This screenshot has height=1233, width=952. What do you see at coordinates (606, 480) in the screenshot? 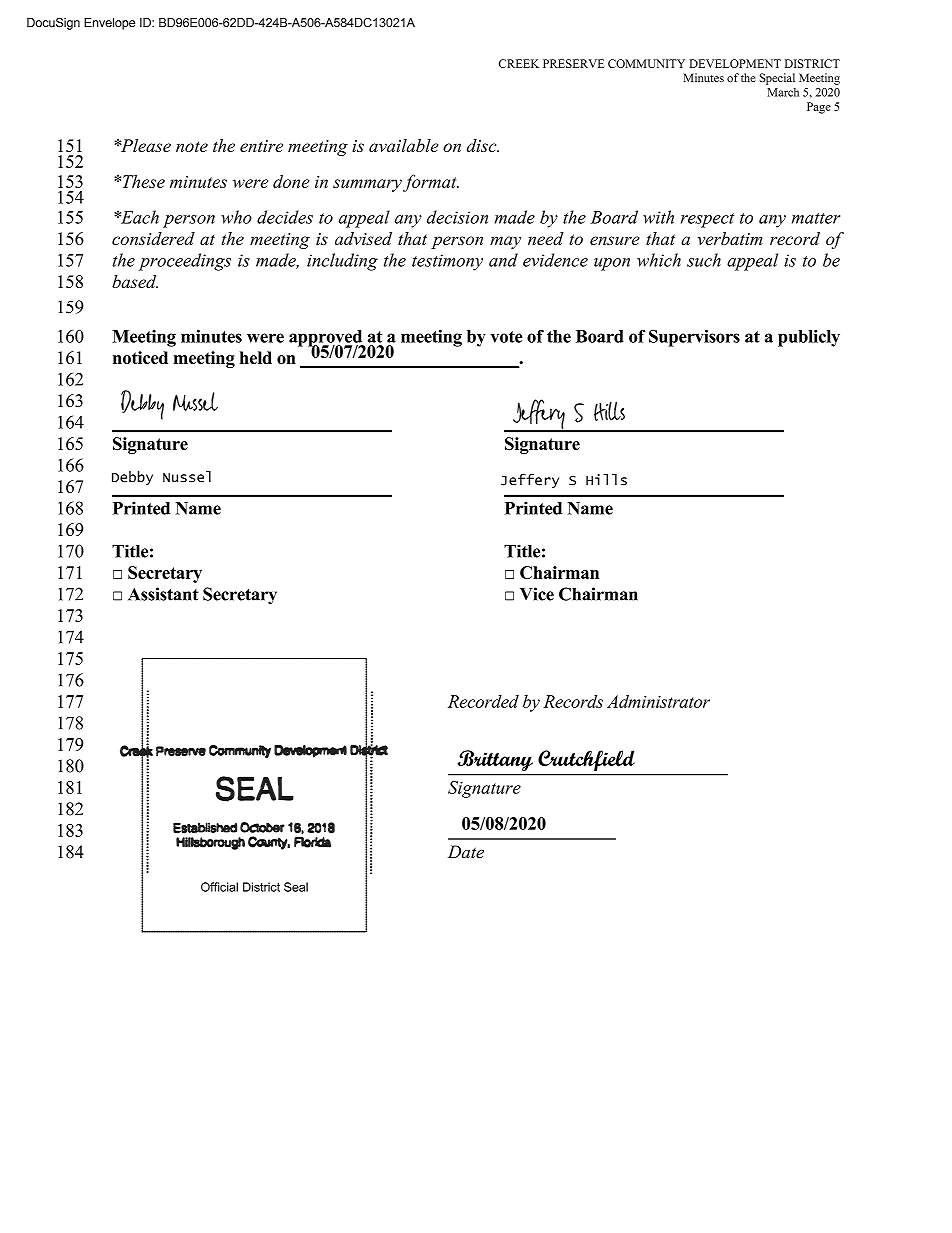
I see `Hills` at bounding box center [606, 480].
